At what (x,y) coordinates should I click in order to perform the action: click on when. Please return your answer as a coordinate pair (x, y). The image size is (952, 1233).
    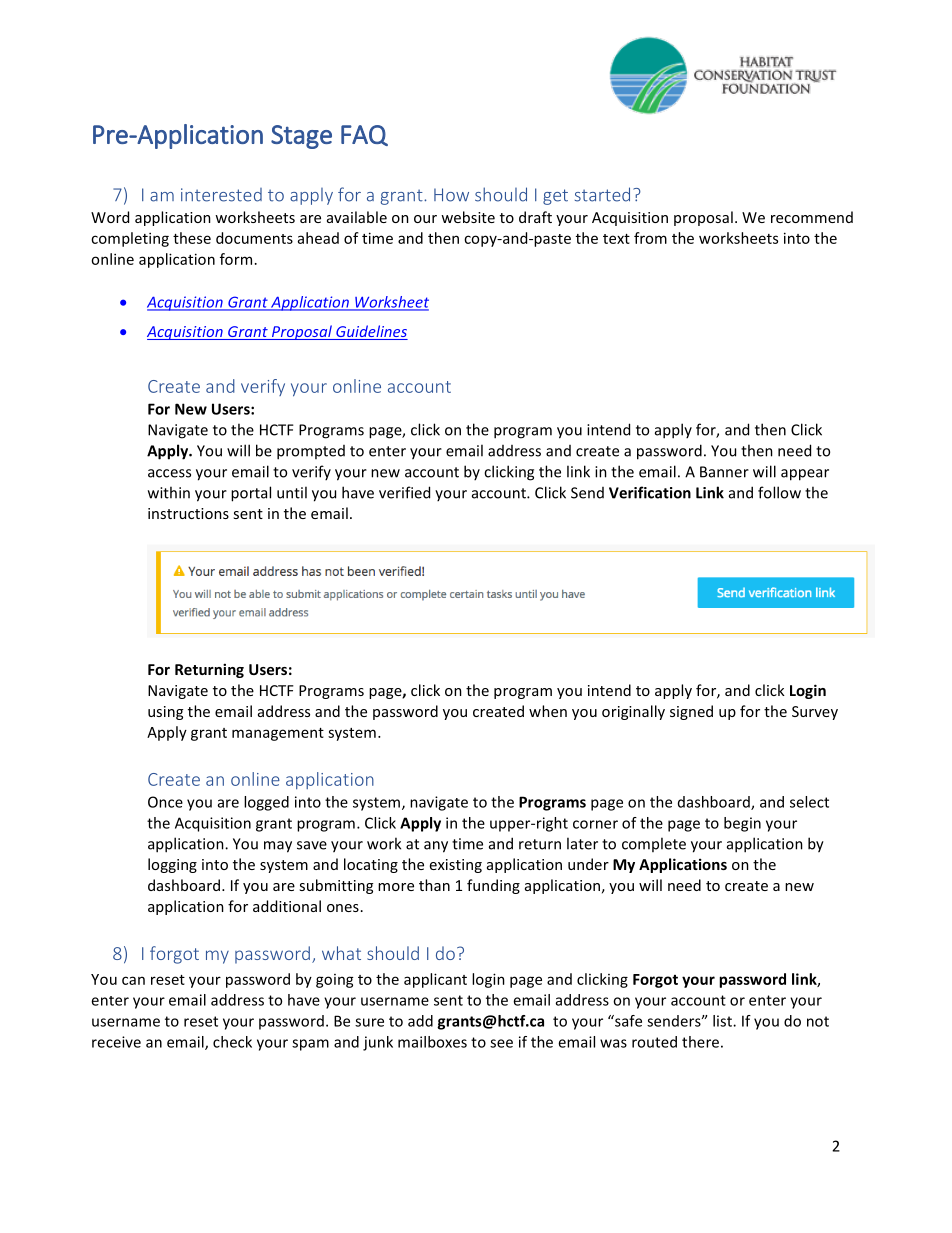
    Looking at the image, I should click on (548, 711).
